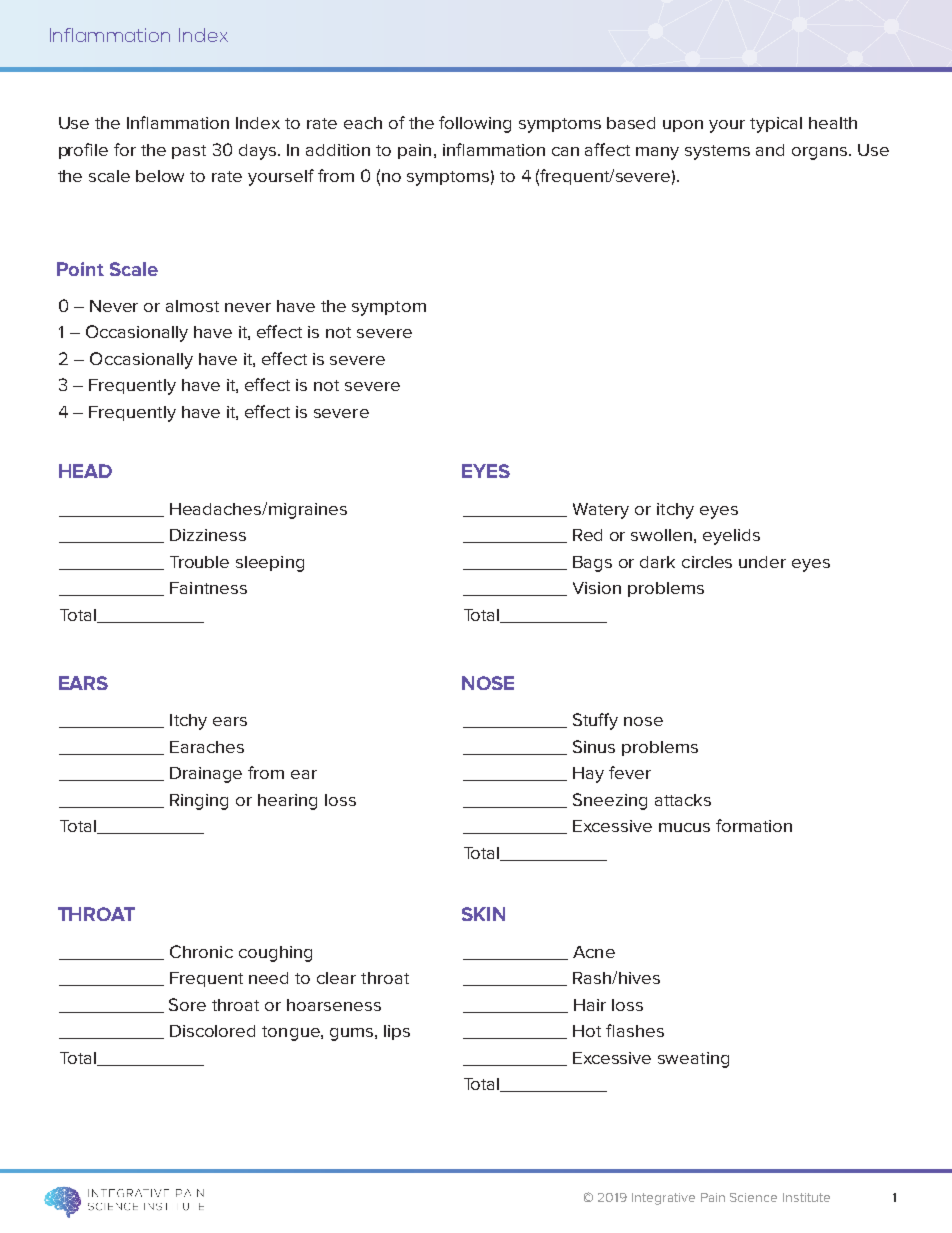 The width and height of the screenshot is (952, 1233). I want to click on Watery, so click(601, 511).
